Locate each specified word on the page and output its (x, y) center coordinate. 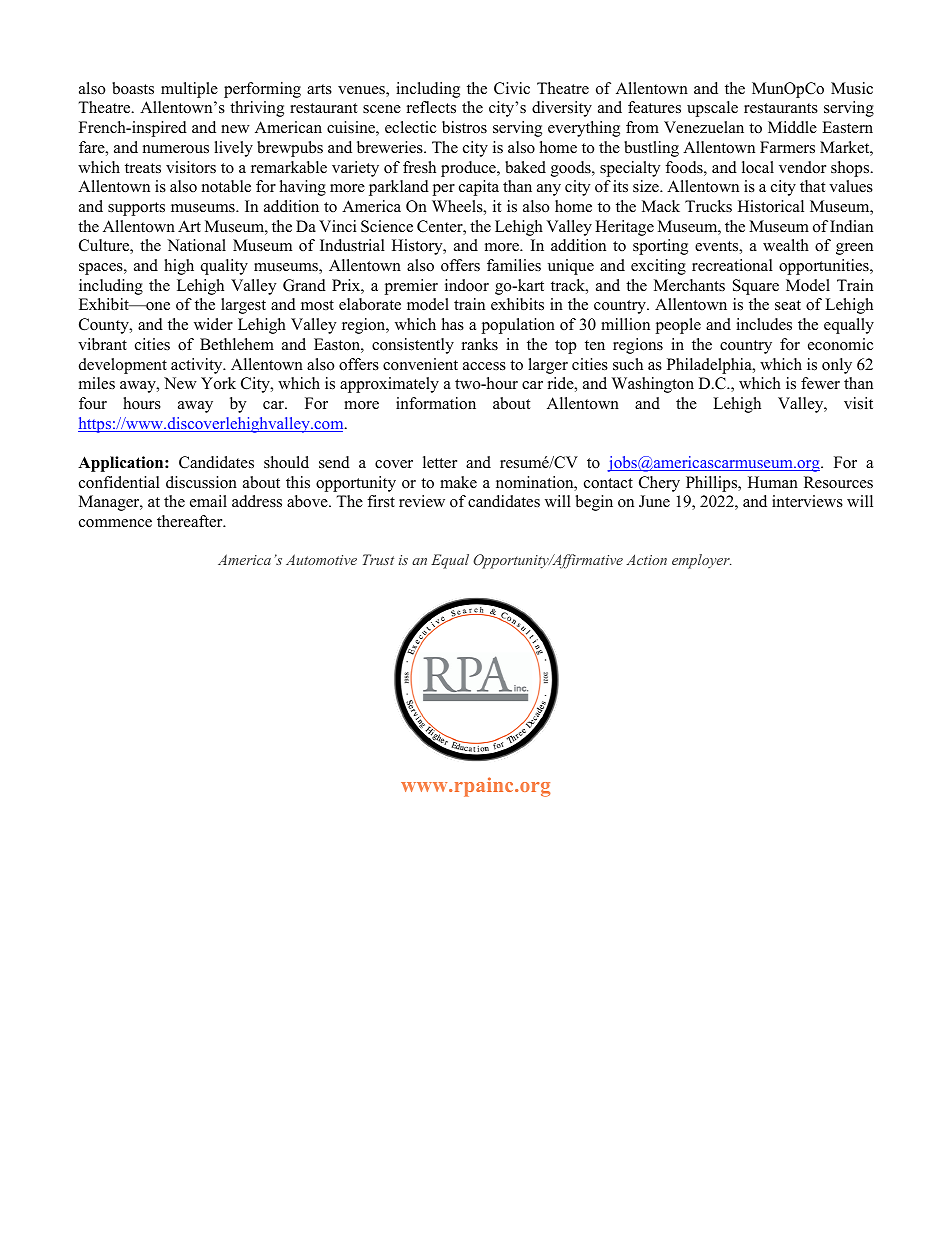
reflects (431, 107)
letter (440, 462)
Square (756, 287)
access (484, 366)
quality (224, 267)
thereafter (191, 521)
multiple (189, 90)
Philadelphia (710, 366)
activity (198, 366)
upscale (712, 109)
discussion (201, 482)
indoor (467, 285)
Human (773, 482)
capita (479, 188)
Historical (771, 206)
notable (226, 186)
